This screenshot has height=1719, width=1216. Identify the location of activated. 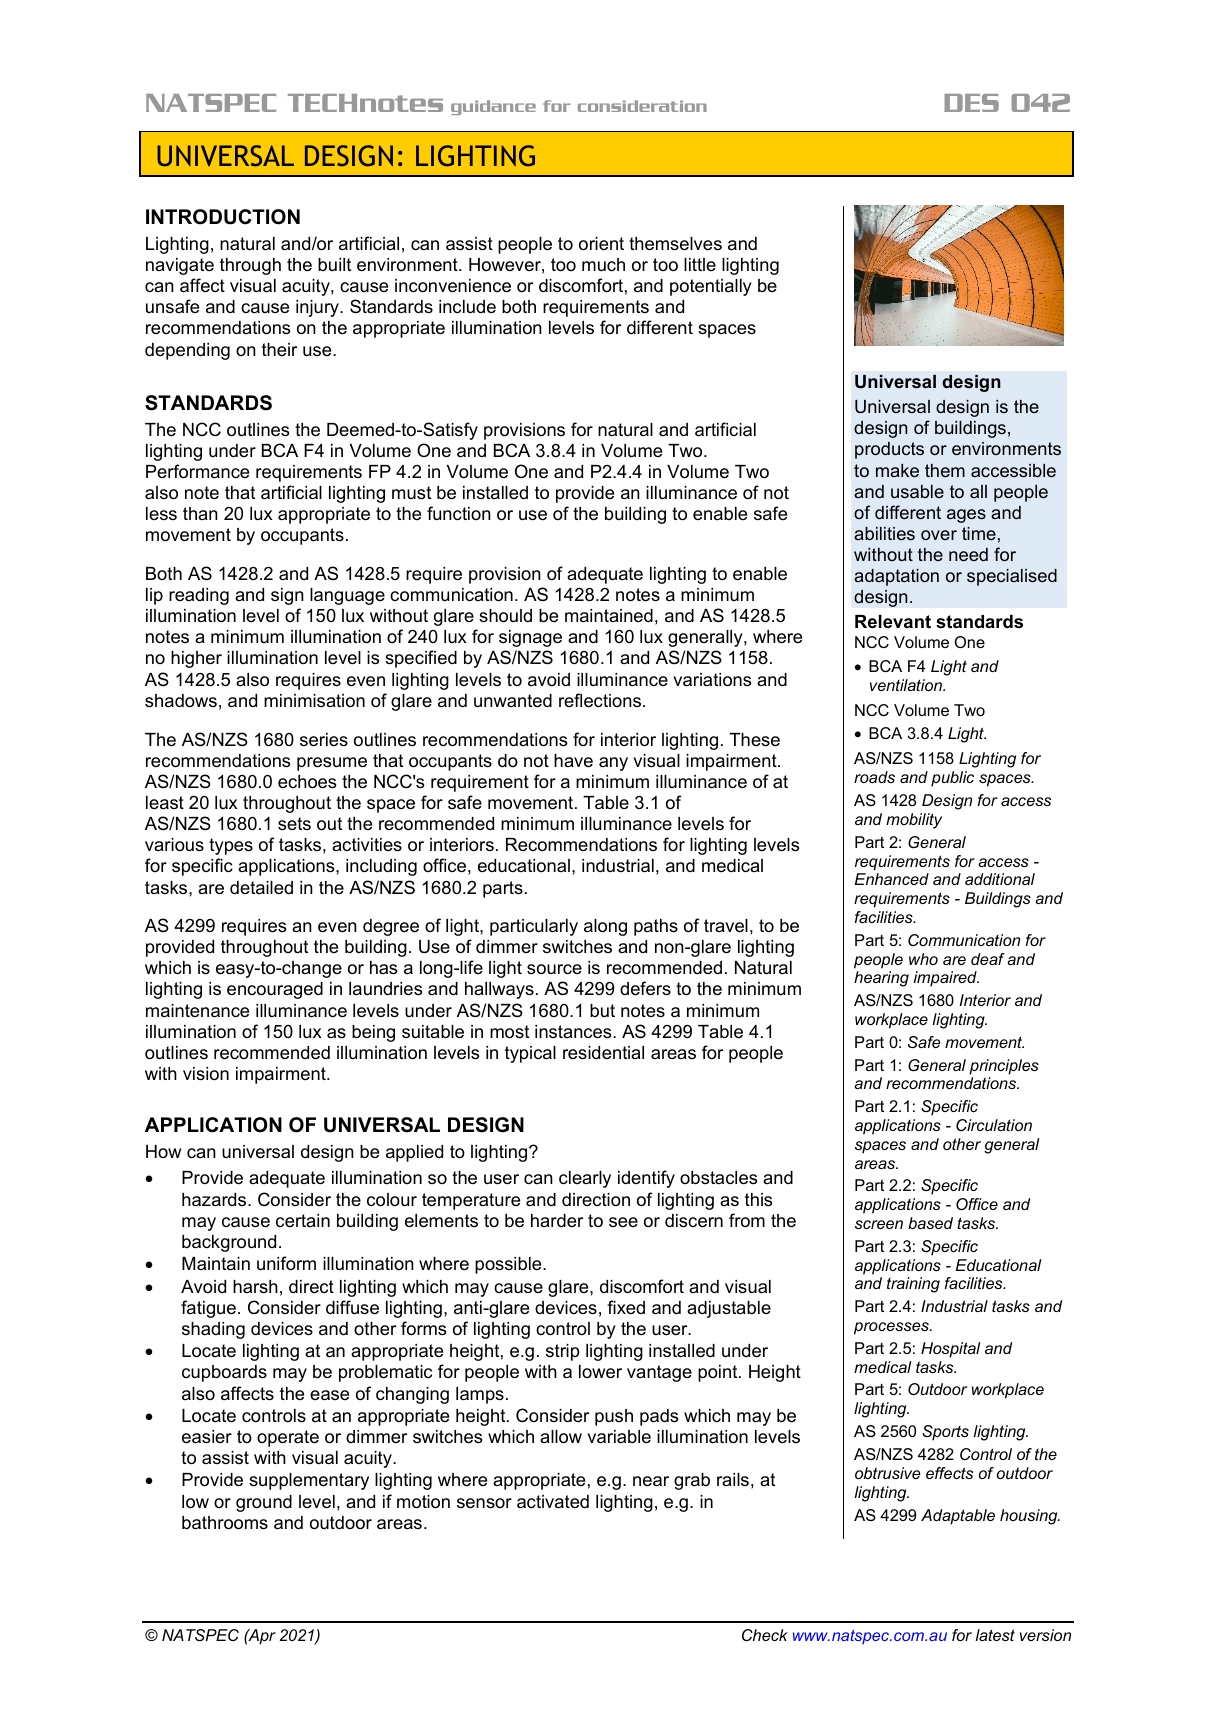
(553, 1502).
